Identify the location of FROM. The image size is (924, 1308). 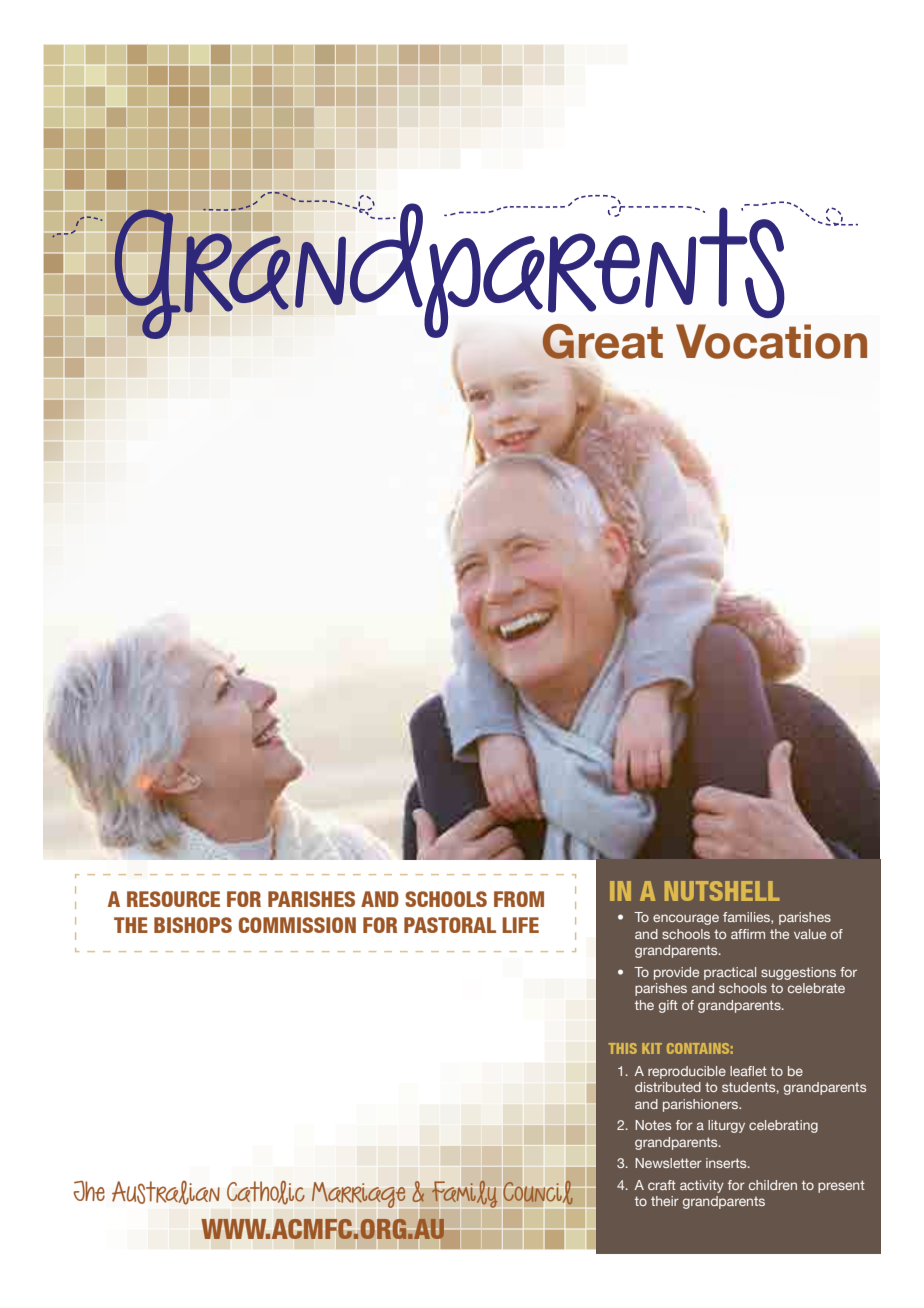
(519, 899).
